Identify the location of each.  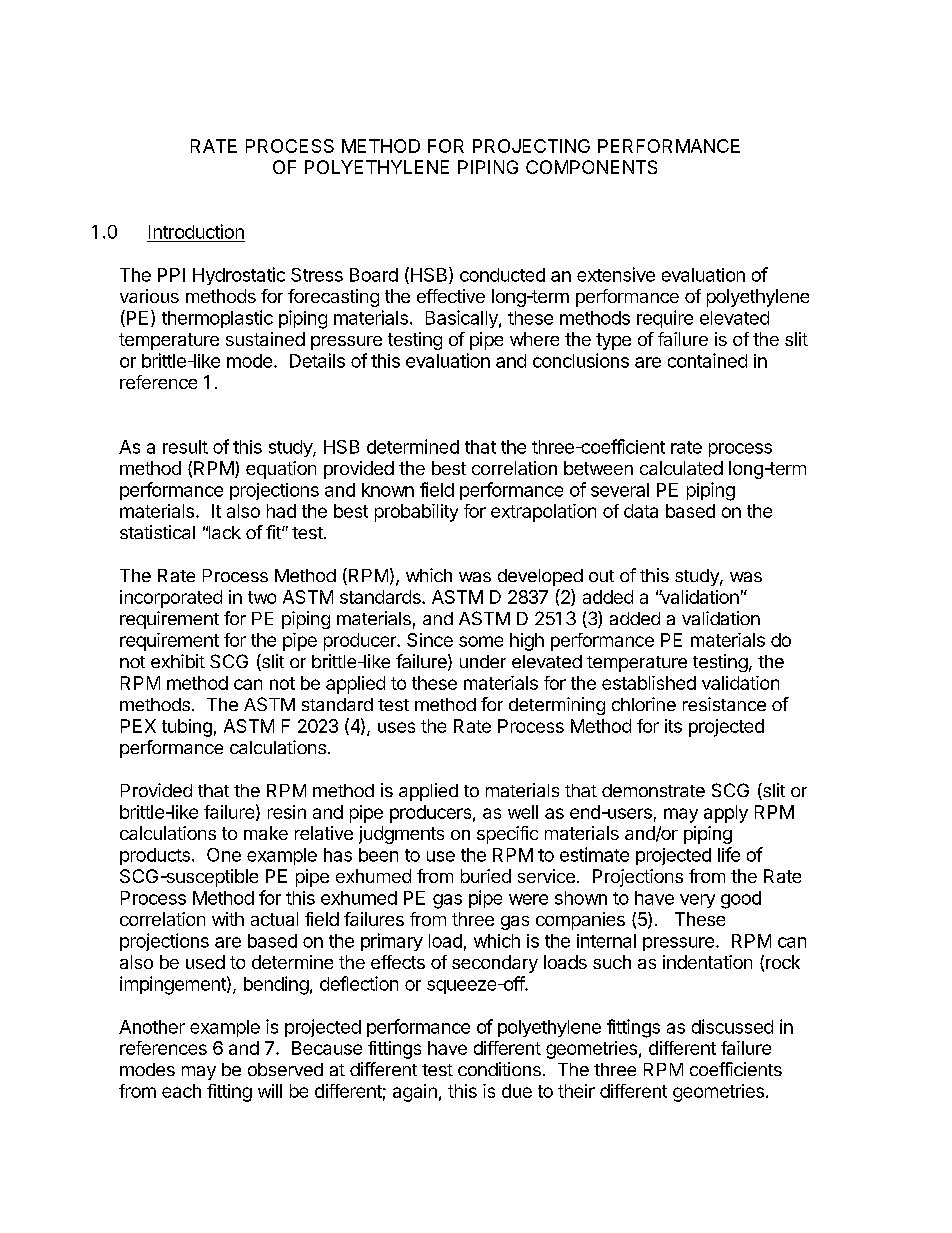
(181, 1091).
